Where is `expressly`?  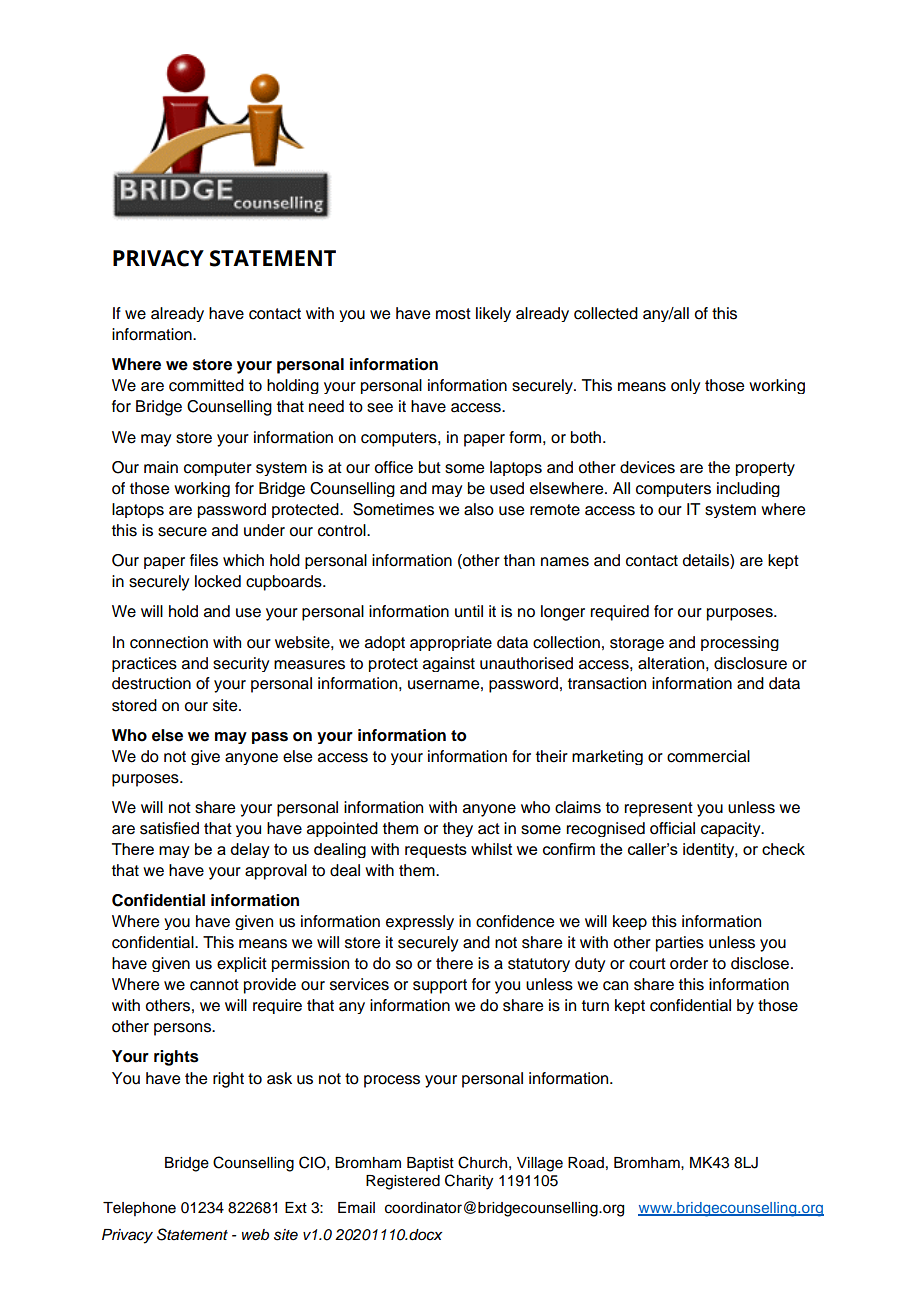 expressly is located at coordinates (420, 922).
